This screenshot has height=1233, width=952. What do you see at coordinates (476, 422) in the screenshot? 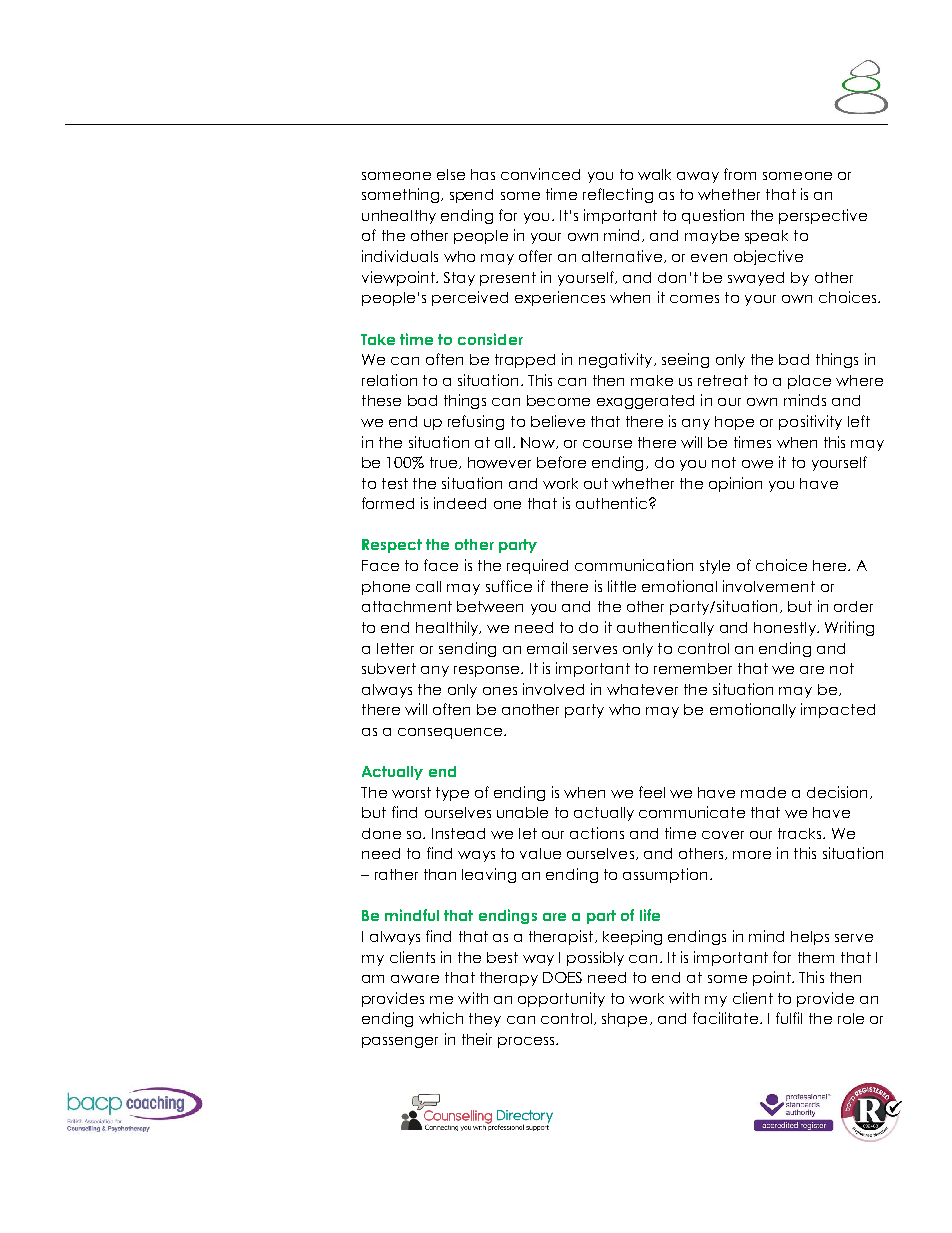
I see `refusing` at bounding box center [476, 422].
